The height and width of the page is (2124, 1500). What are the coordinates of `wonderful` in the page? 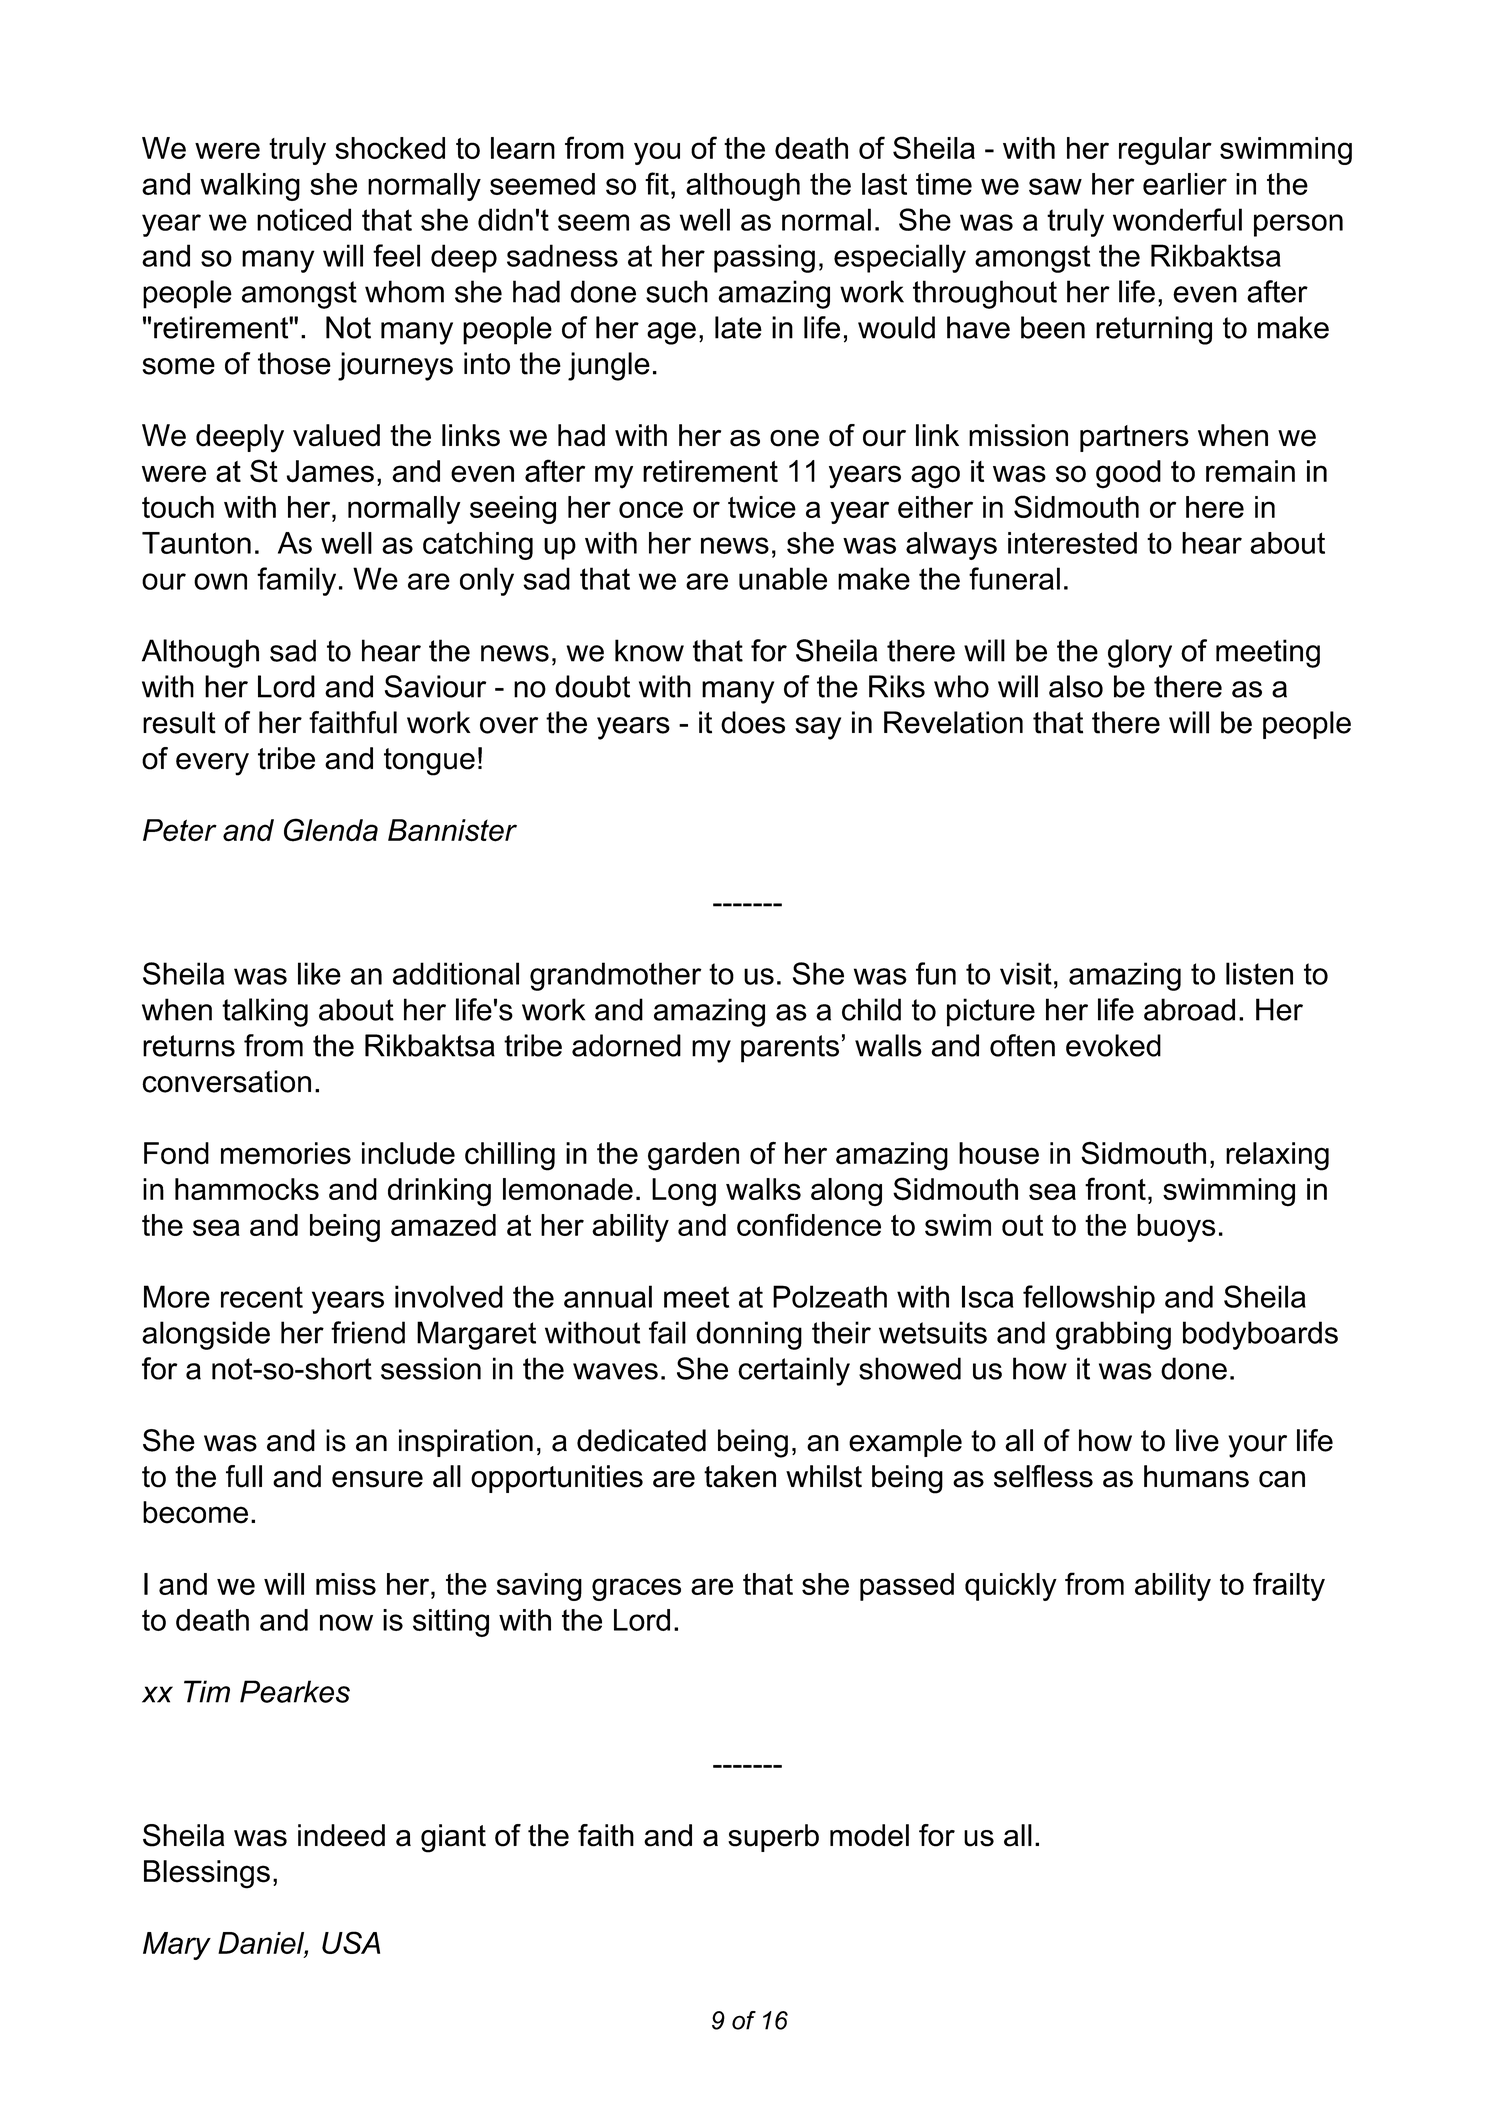 It's located at (1177, 219).
